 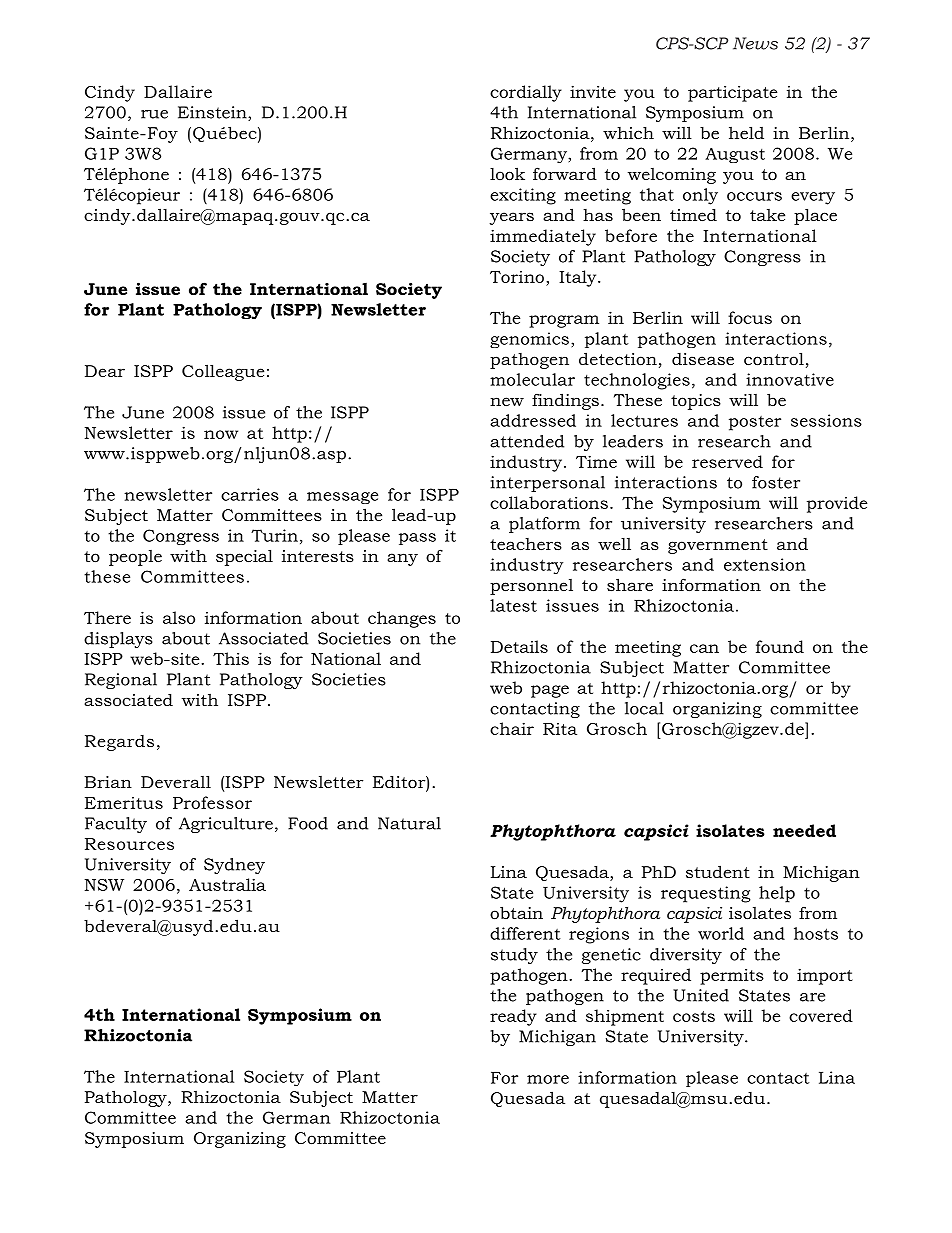 What do you see at coordinates (746, 132) in the screenshot?
I see `held` at bounding box center [746, 132].
